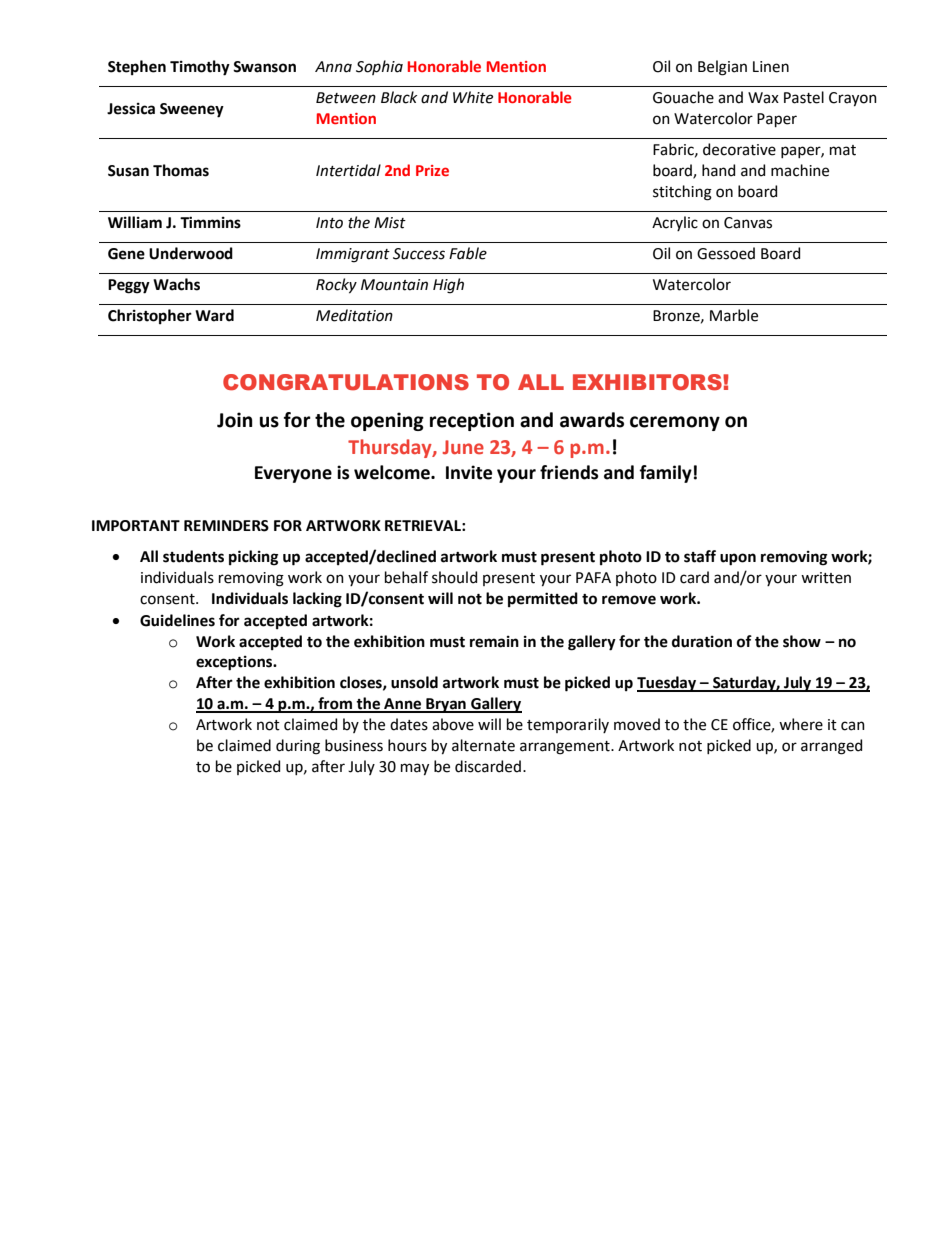 This screenshot has height=1233, width=952. What do you see at coordinates (675, 423) in the screenshot?
I see `ceremony` at bounding box center [675, 423].
